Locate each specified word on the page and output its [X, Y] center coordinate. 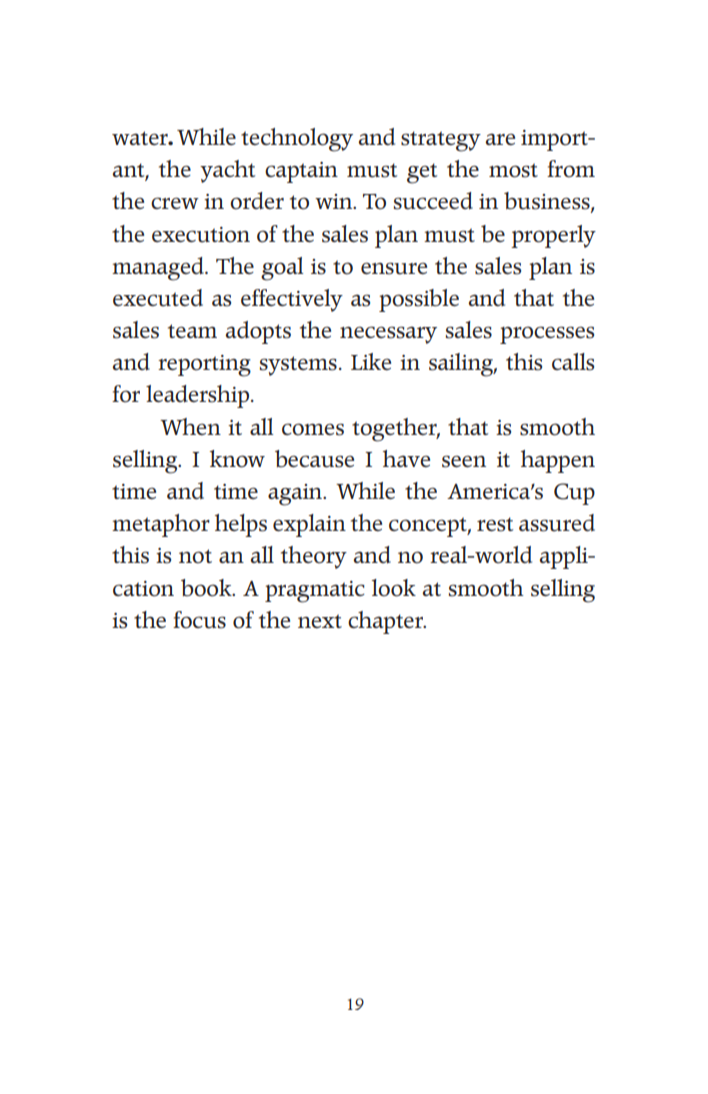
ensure [394, 268]
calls [573, 362]
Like [371, 362]
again [296, 495]
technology [297, 140]
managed [159, 269]
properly [553, 236]
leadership [199, 396]
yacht [227, 171]
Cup [574, 494]
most [513, 170]
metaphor [161, 525]
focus [199, 620]
